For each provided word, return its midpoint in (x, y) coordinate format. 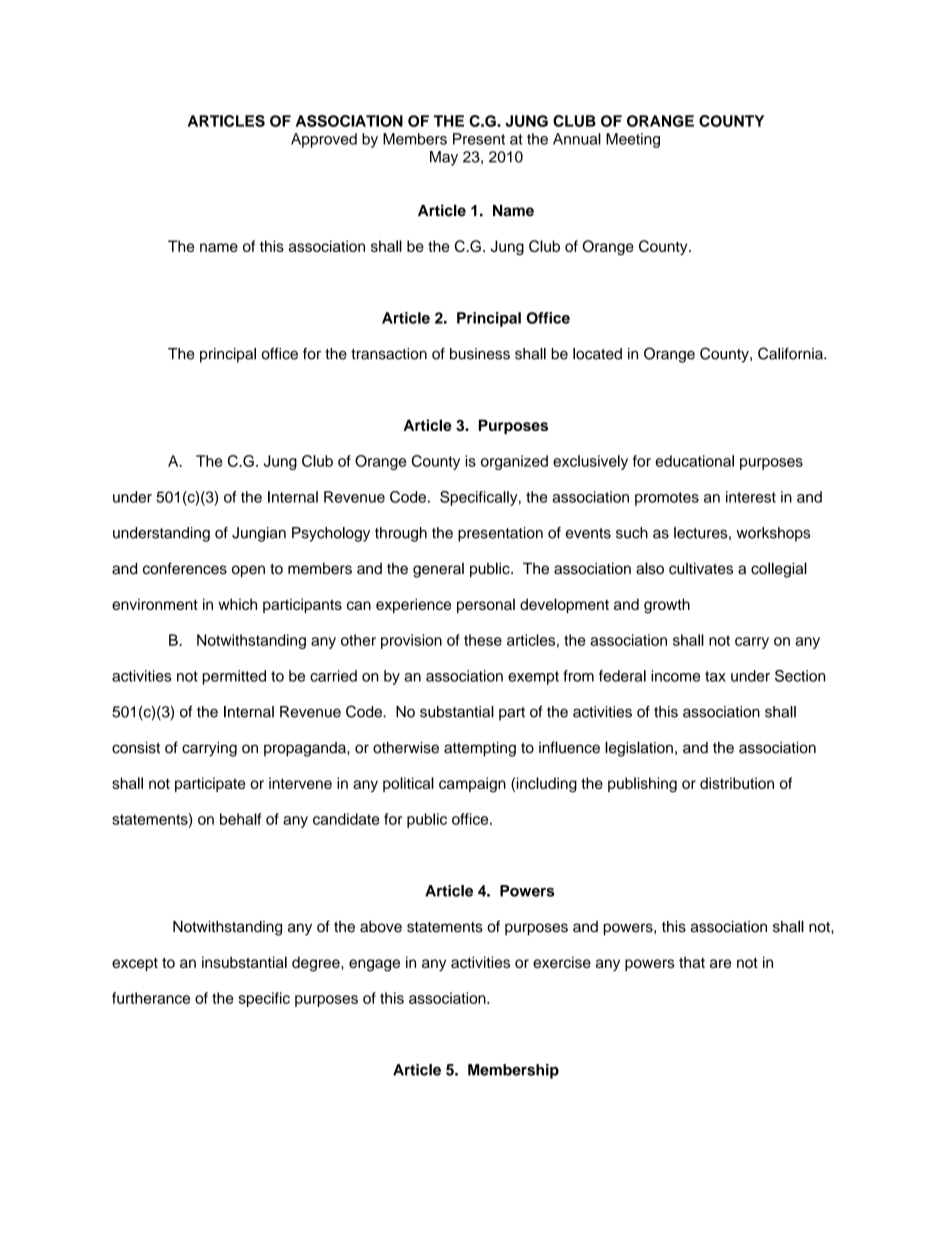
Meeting (633, 140)
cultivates (701, 568)
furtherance (151, 998)
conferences (185, 568)
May (444, 158)
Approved (324, 140)
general (438, 570)
